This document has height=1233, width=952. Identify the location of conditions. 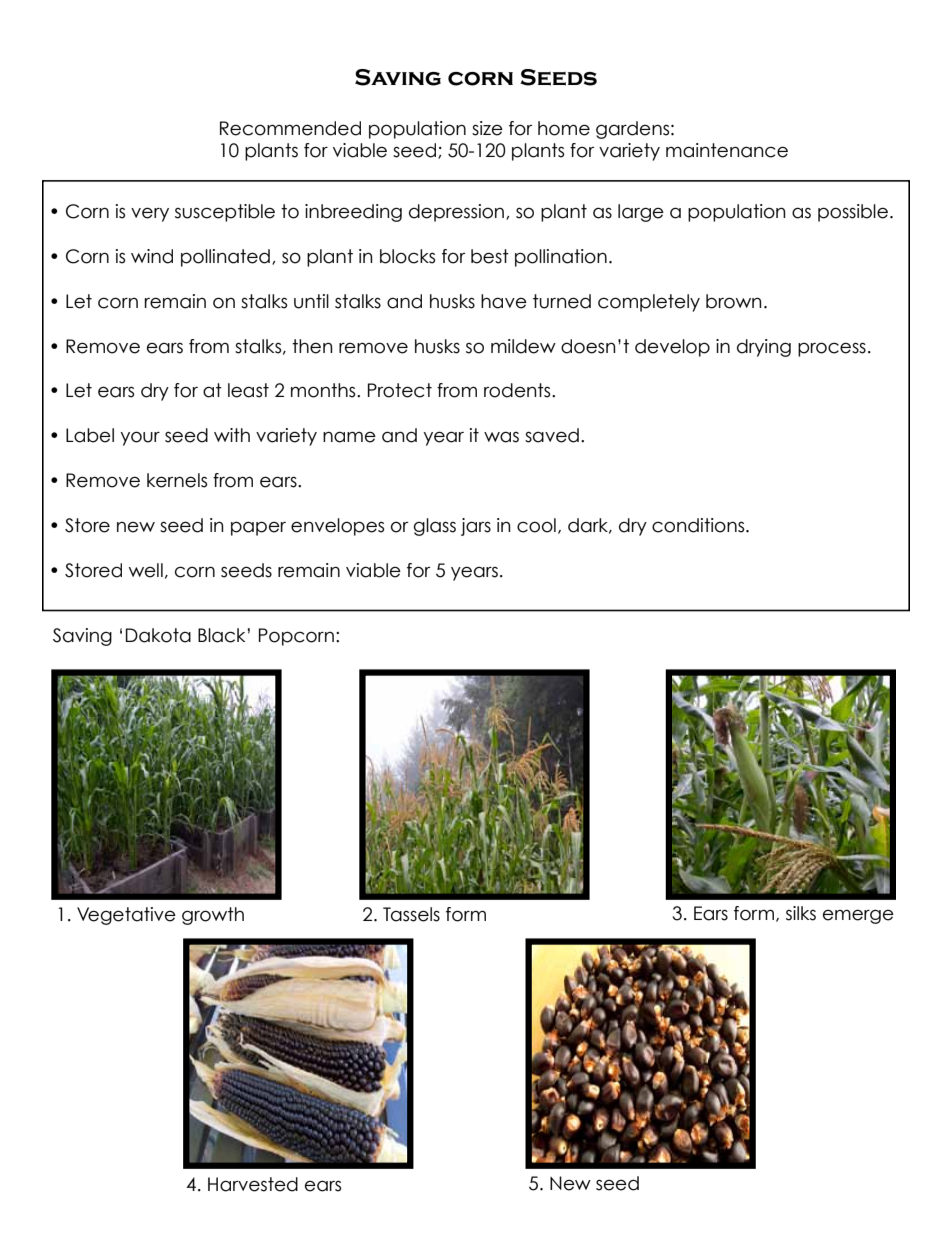
(699, 525).
